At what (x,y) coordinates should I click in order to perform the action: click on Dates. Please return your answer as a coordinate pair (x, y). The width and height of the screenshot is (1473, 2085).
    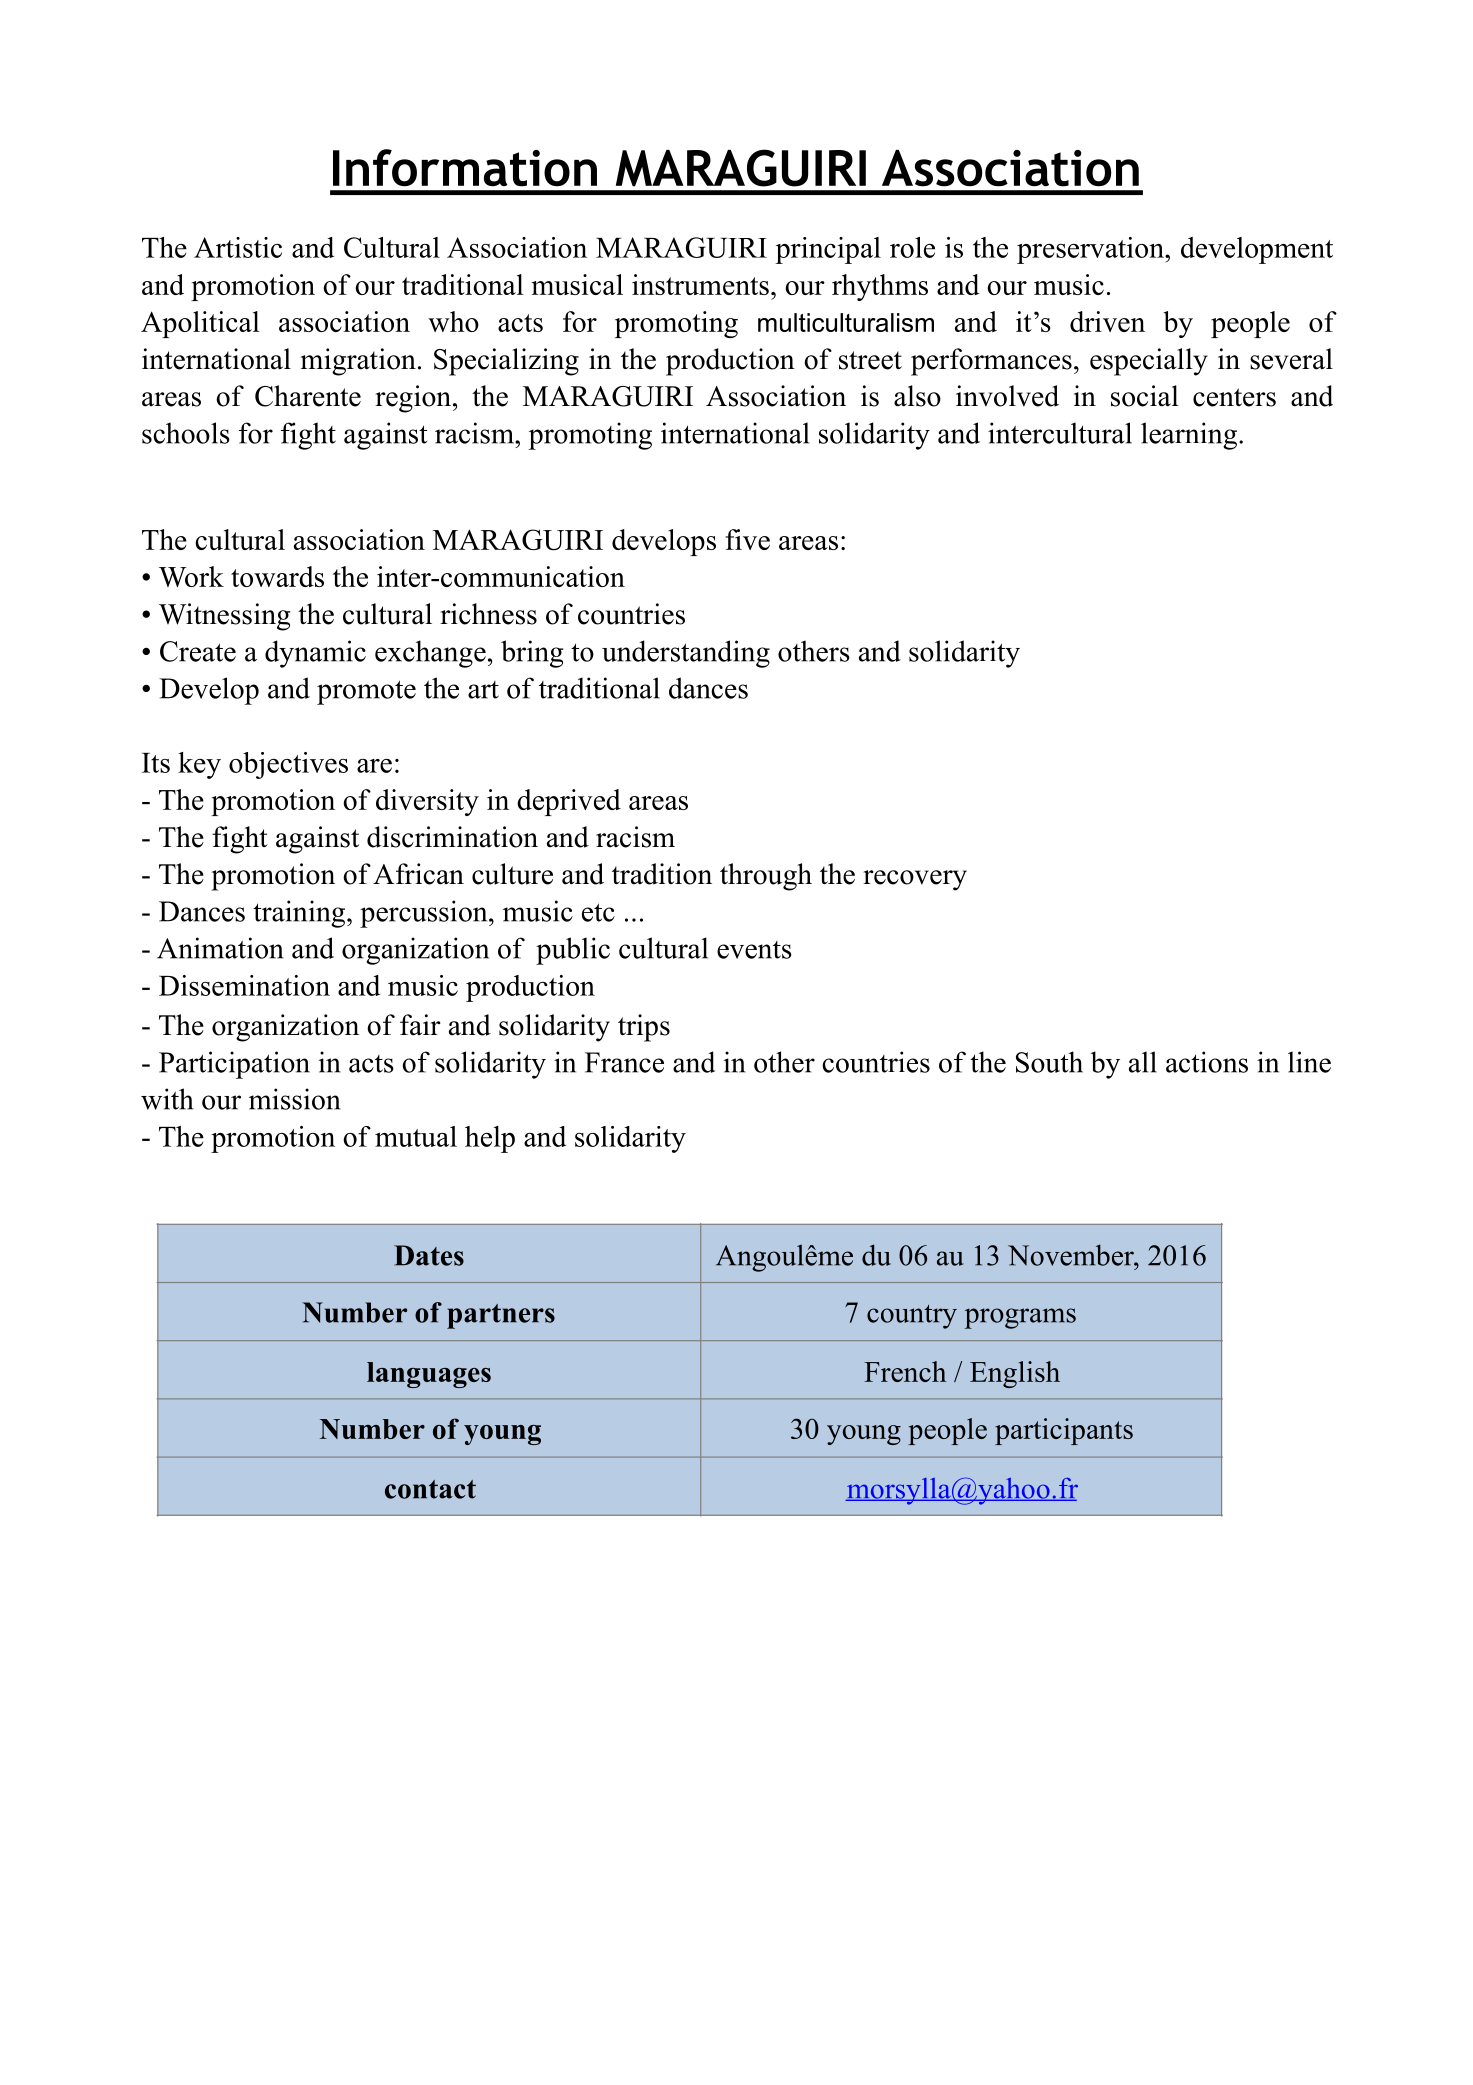
    Looking at the image, I should click on (429, 1255).
